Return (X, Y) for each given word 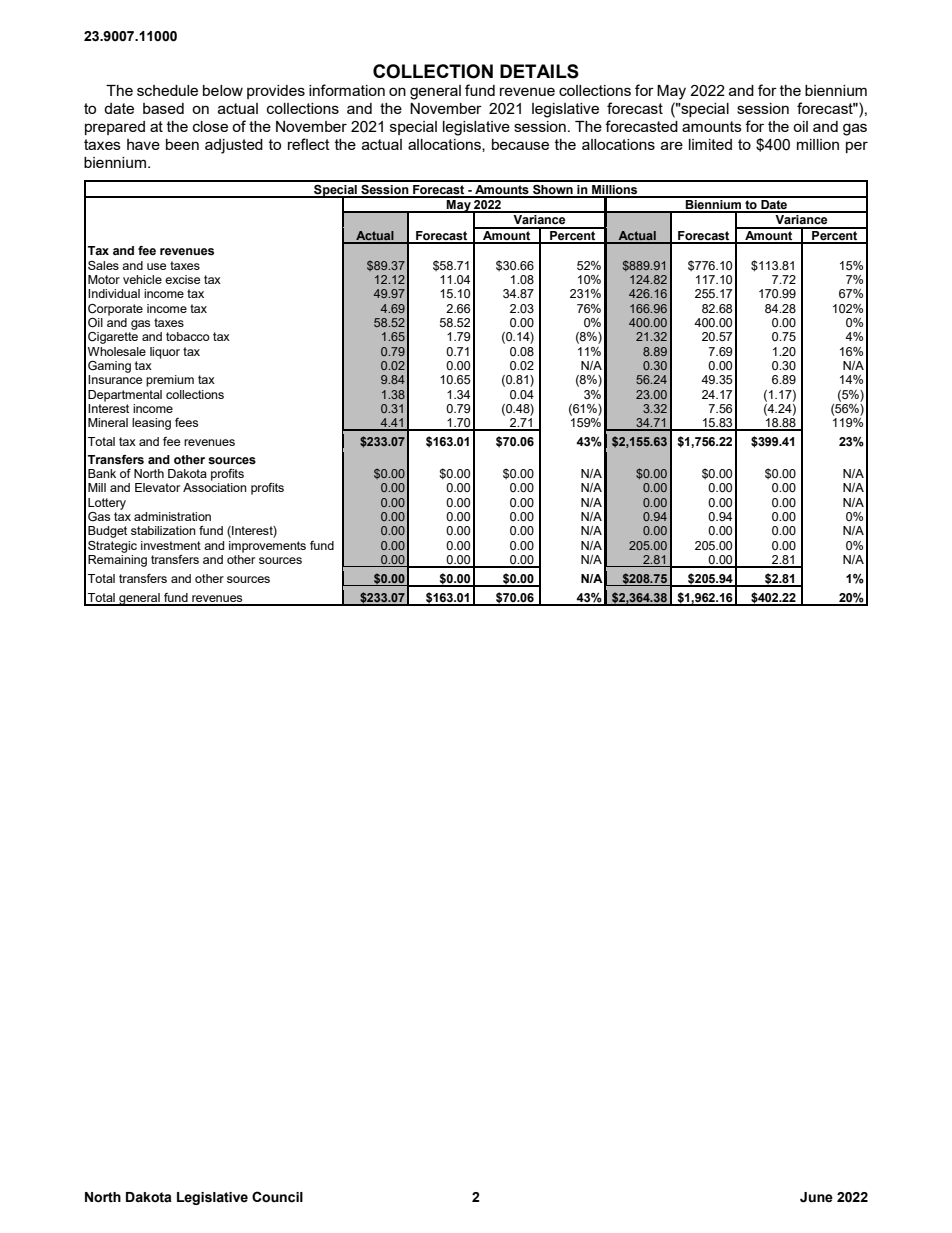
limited (710, 144)
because (520, 144)
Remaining (117, 561)
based (163, 108)
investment (171, 545)
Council (277, 1197)
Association (215, 487)
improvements (267, 547)
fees (186, 422)
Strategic (112, 547)
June (816, 1197)
